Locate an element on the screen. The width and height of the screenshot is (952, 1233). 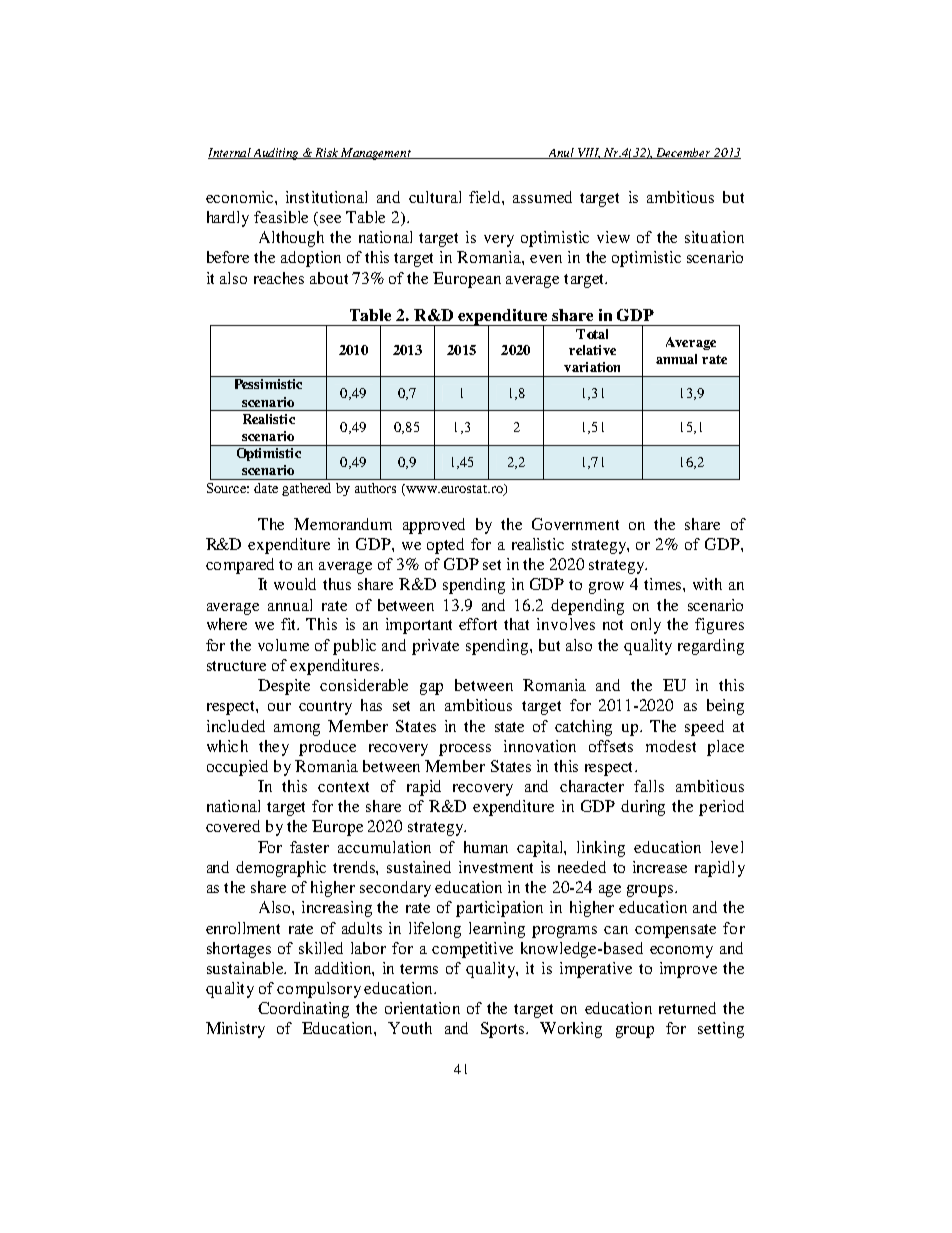
cultural is located at coordinates (435, 197).
